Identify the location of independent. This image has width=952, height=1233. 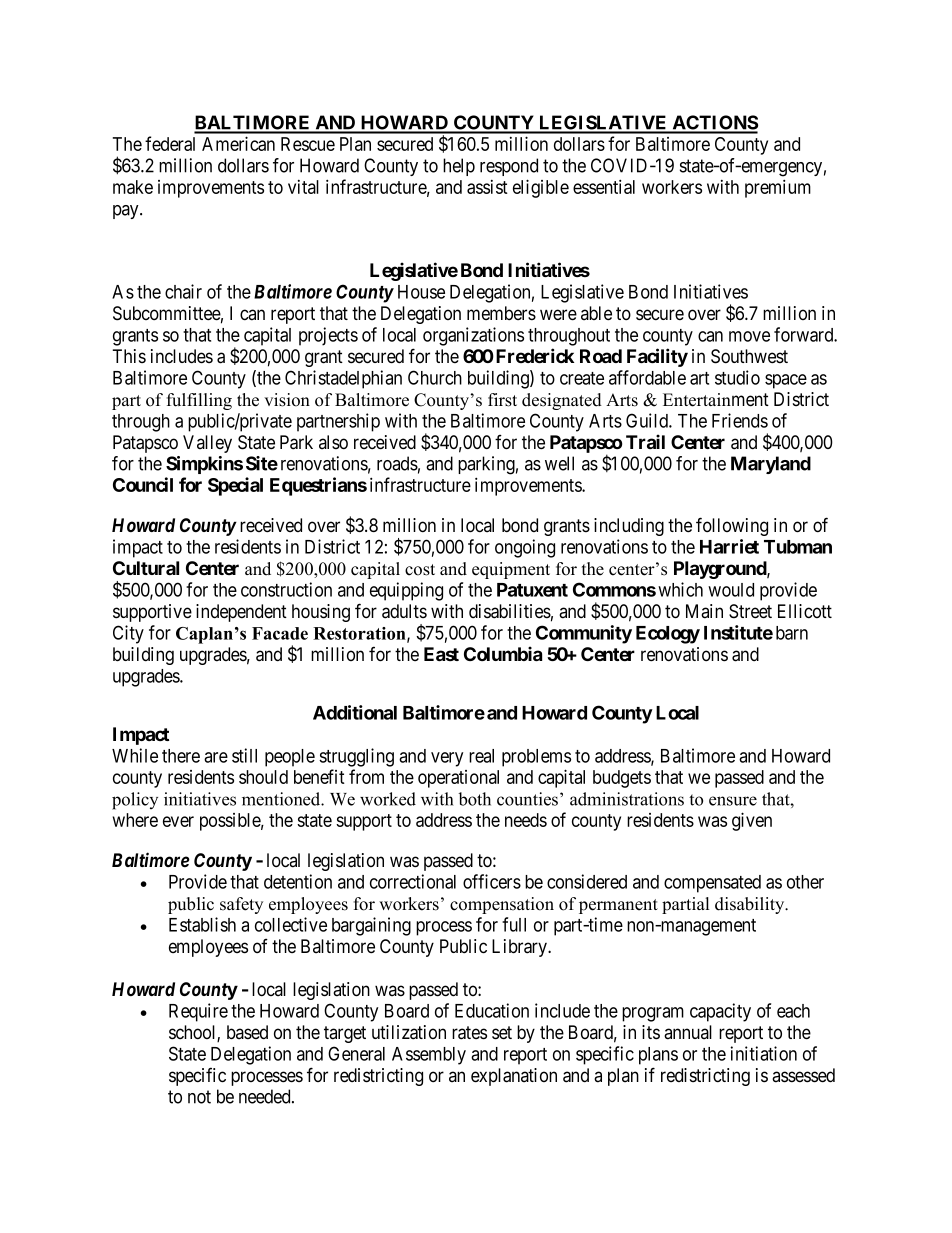
(241, 613).
